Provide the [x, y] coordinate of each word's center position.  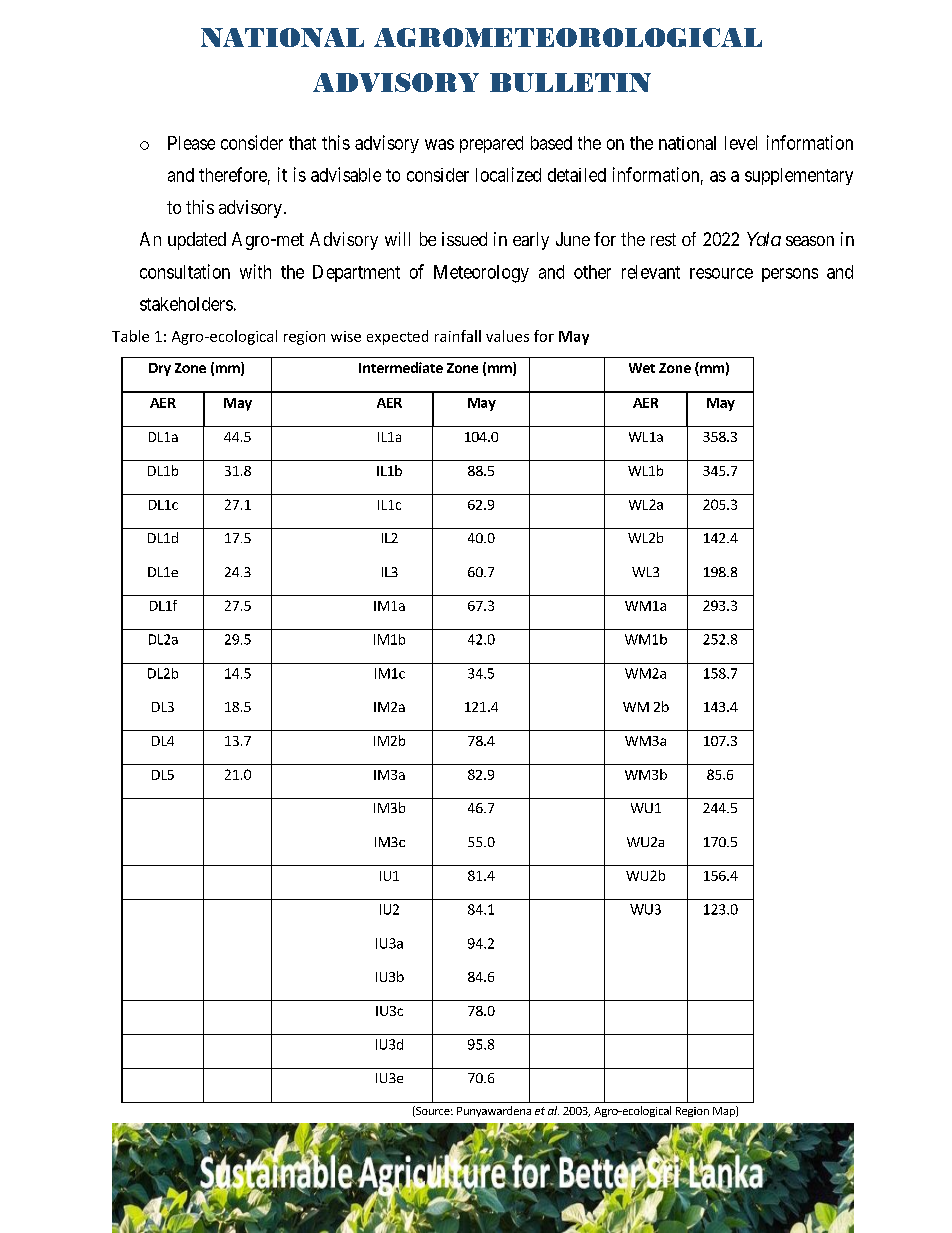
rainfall [458, 336]
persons [790, 275]
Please [191, 143]
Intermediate [401, 367]
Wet [642, 368]
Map [725, 1111]
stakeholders [186, 304]
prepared [491, 144]
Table [130, 336]
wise [346, 336]
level [741, 143]
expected [397, 337]
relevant [651, 272]
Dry [160, 369]
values [507, 336]
